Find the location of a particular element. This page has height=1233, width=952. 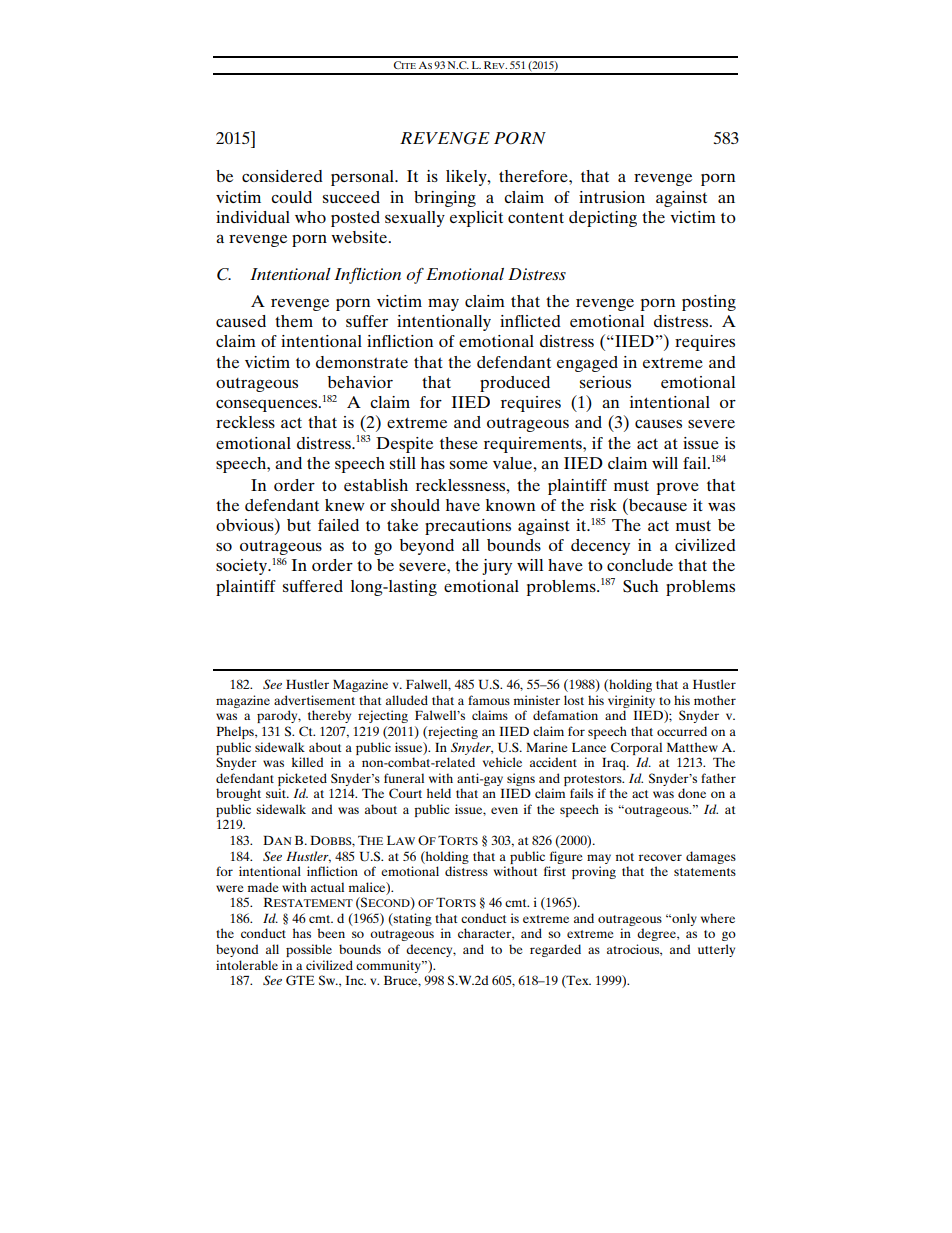

virginity is located at coordinates (631, 701).
